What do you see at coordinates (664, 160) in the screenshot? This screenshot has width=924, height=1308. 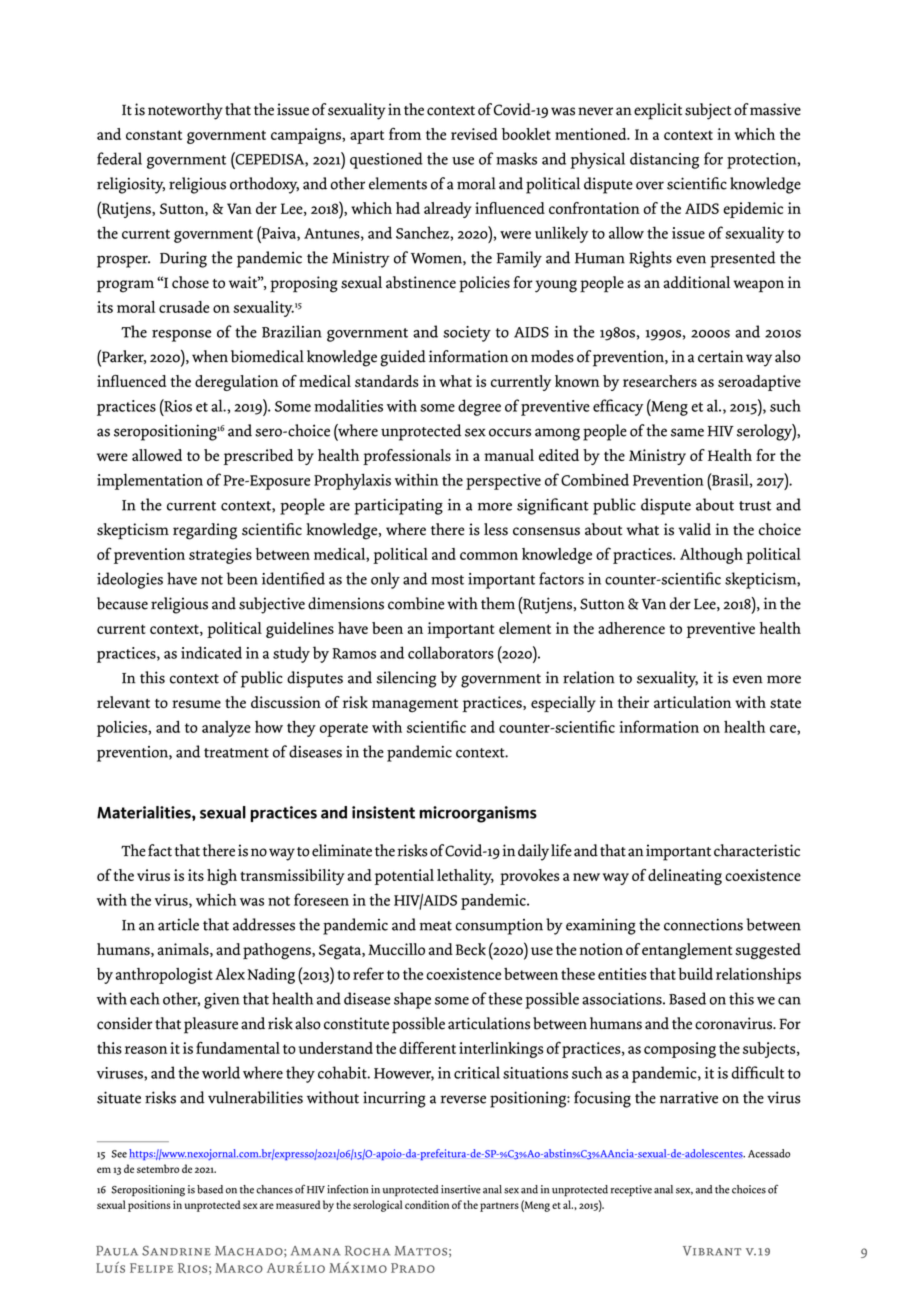 I see `distancing` at bounding box center [664, 160].
